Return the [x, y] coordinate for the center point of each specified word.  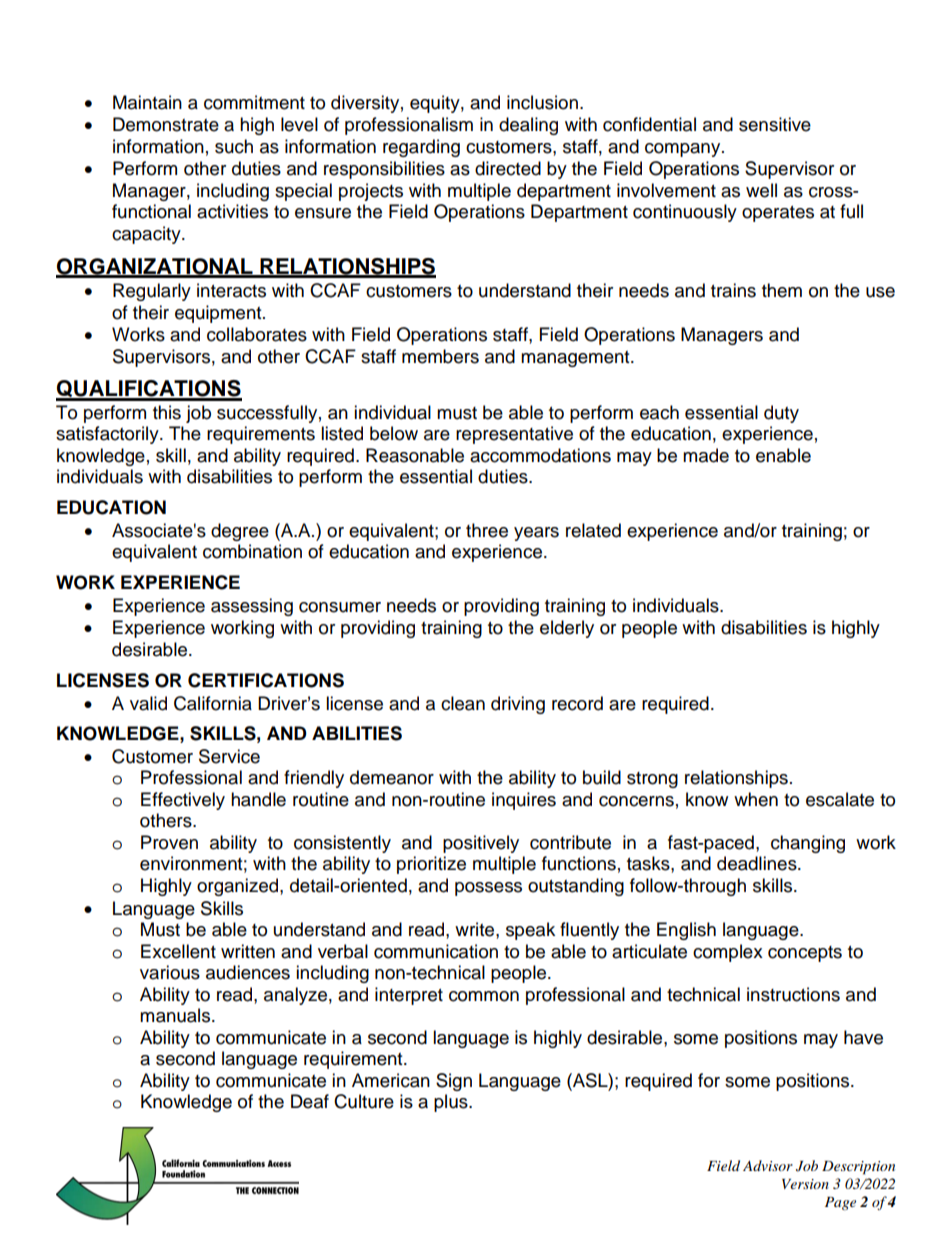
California [213, 703]
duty [781, 414]
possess [488, 889]
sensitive [775, 124]
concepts [805, 954]
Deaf [310, 1101]
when [756, 799]
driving [518, 705]
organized [239, 887]
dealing [528, 126]
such [234, 146]
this [167, 412]
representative [514, 435]
